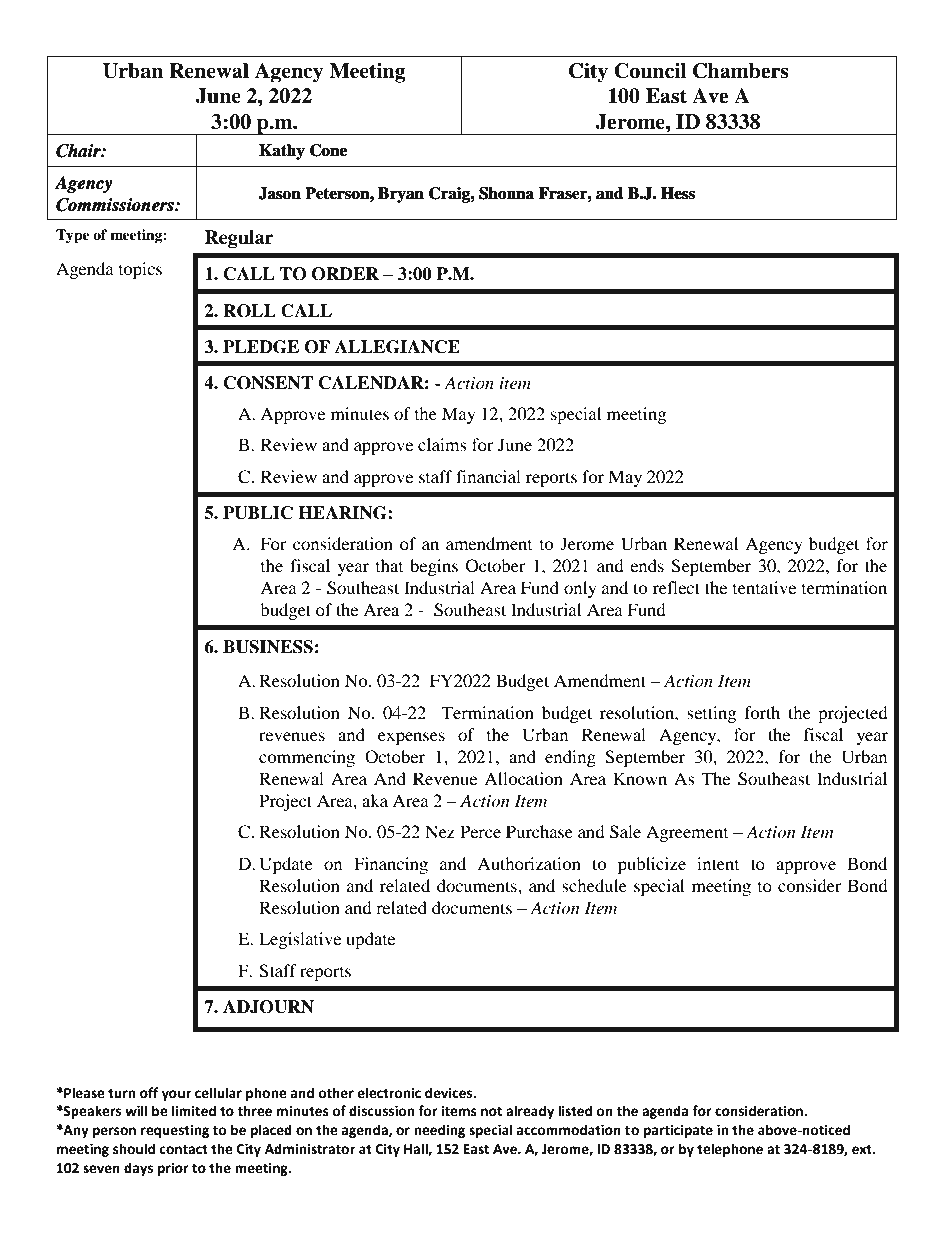  Describe the element at coordinates (116, 205) in the image. I see `Commissioners` at that location.
